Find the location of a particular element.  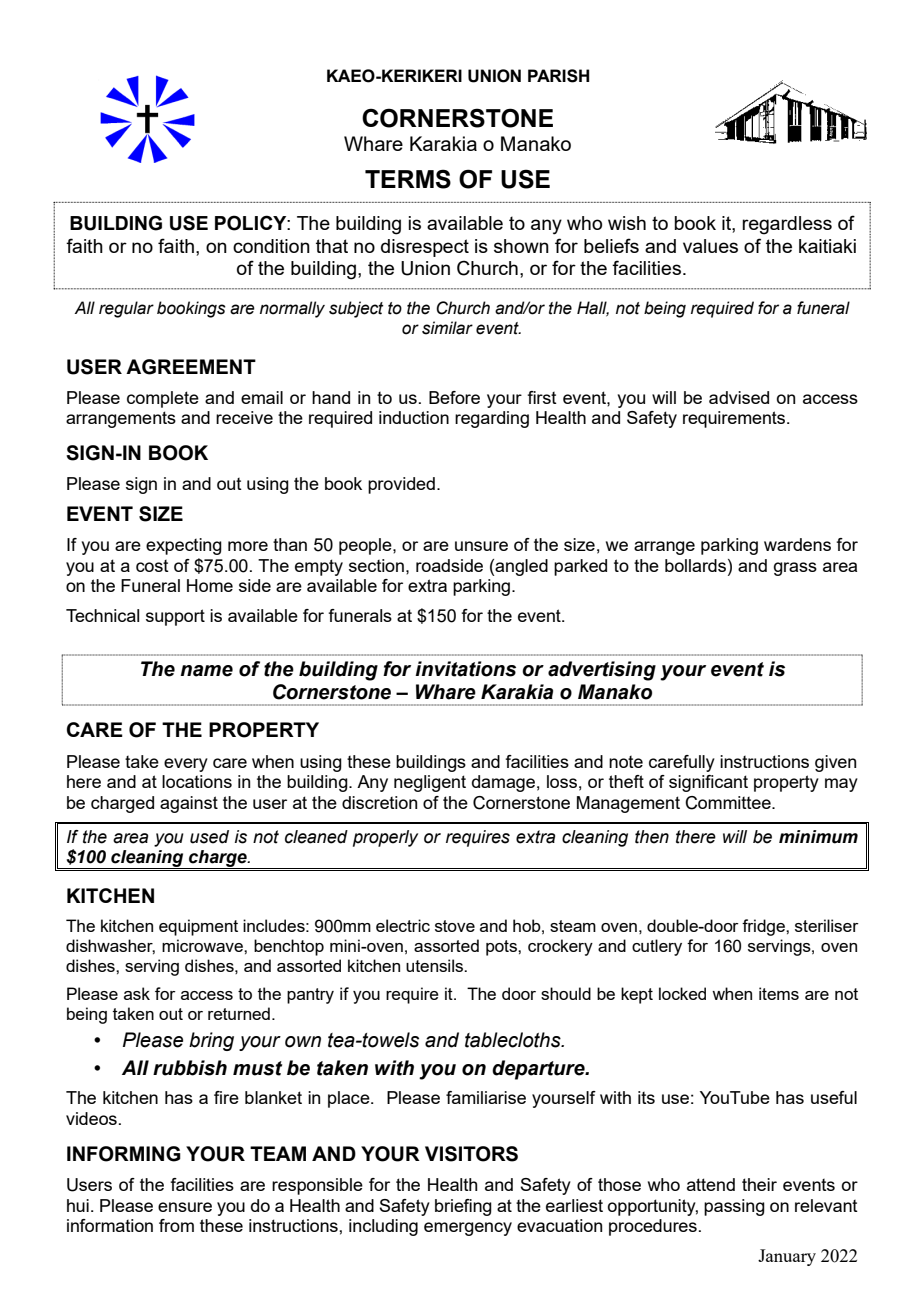

passing is located at coordinates (734, 1207).
